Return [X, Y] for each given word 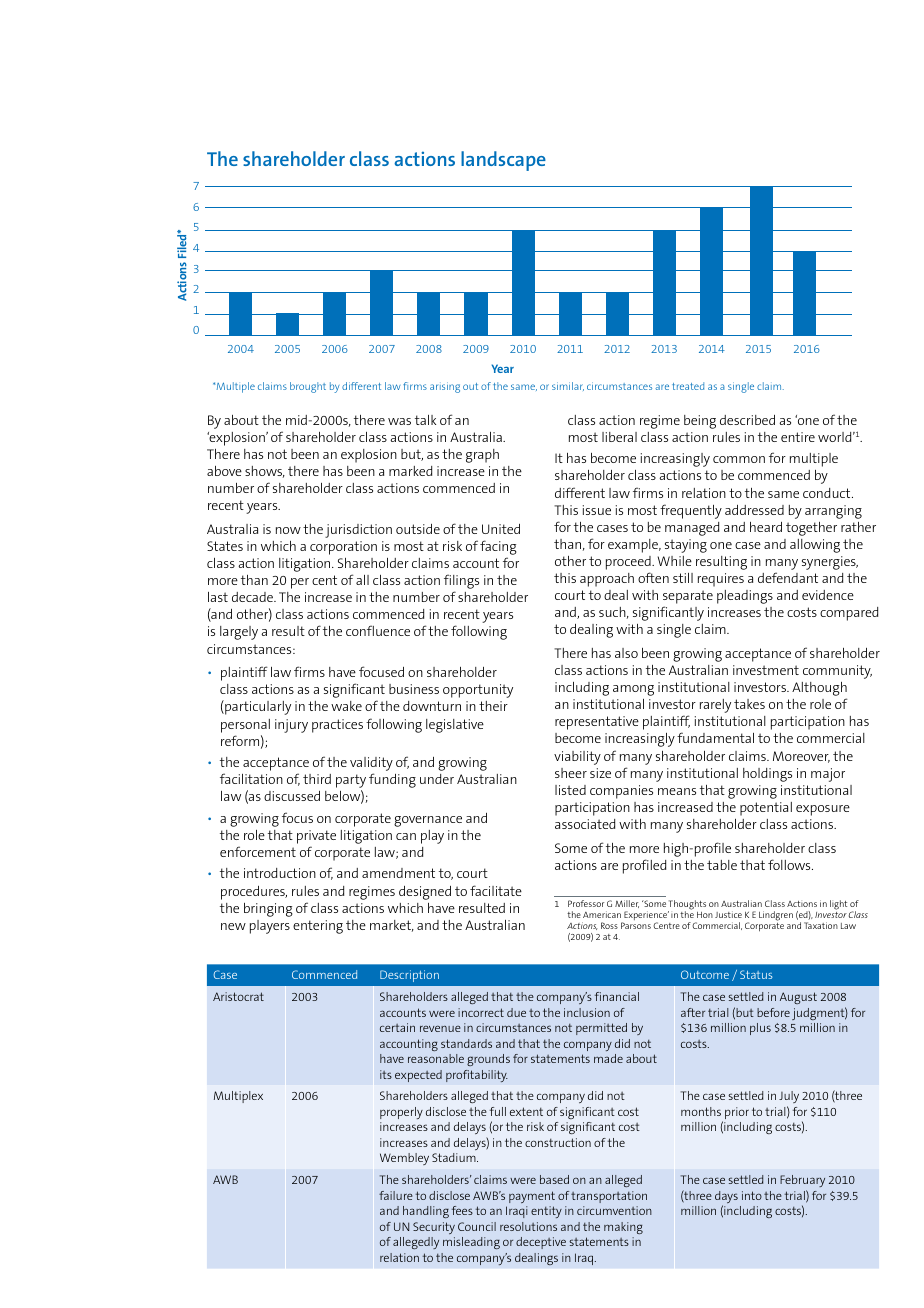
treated [688, 386]
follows [790, 864]
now [288, 530]
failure [396, 1195]
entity [546, 1212]
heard [766, 527]
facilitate [496, 890]
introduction [280, 873]
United [501, 529]
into [752, 1195]
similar [568, 386]
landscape [503, 161]
